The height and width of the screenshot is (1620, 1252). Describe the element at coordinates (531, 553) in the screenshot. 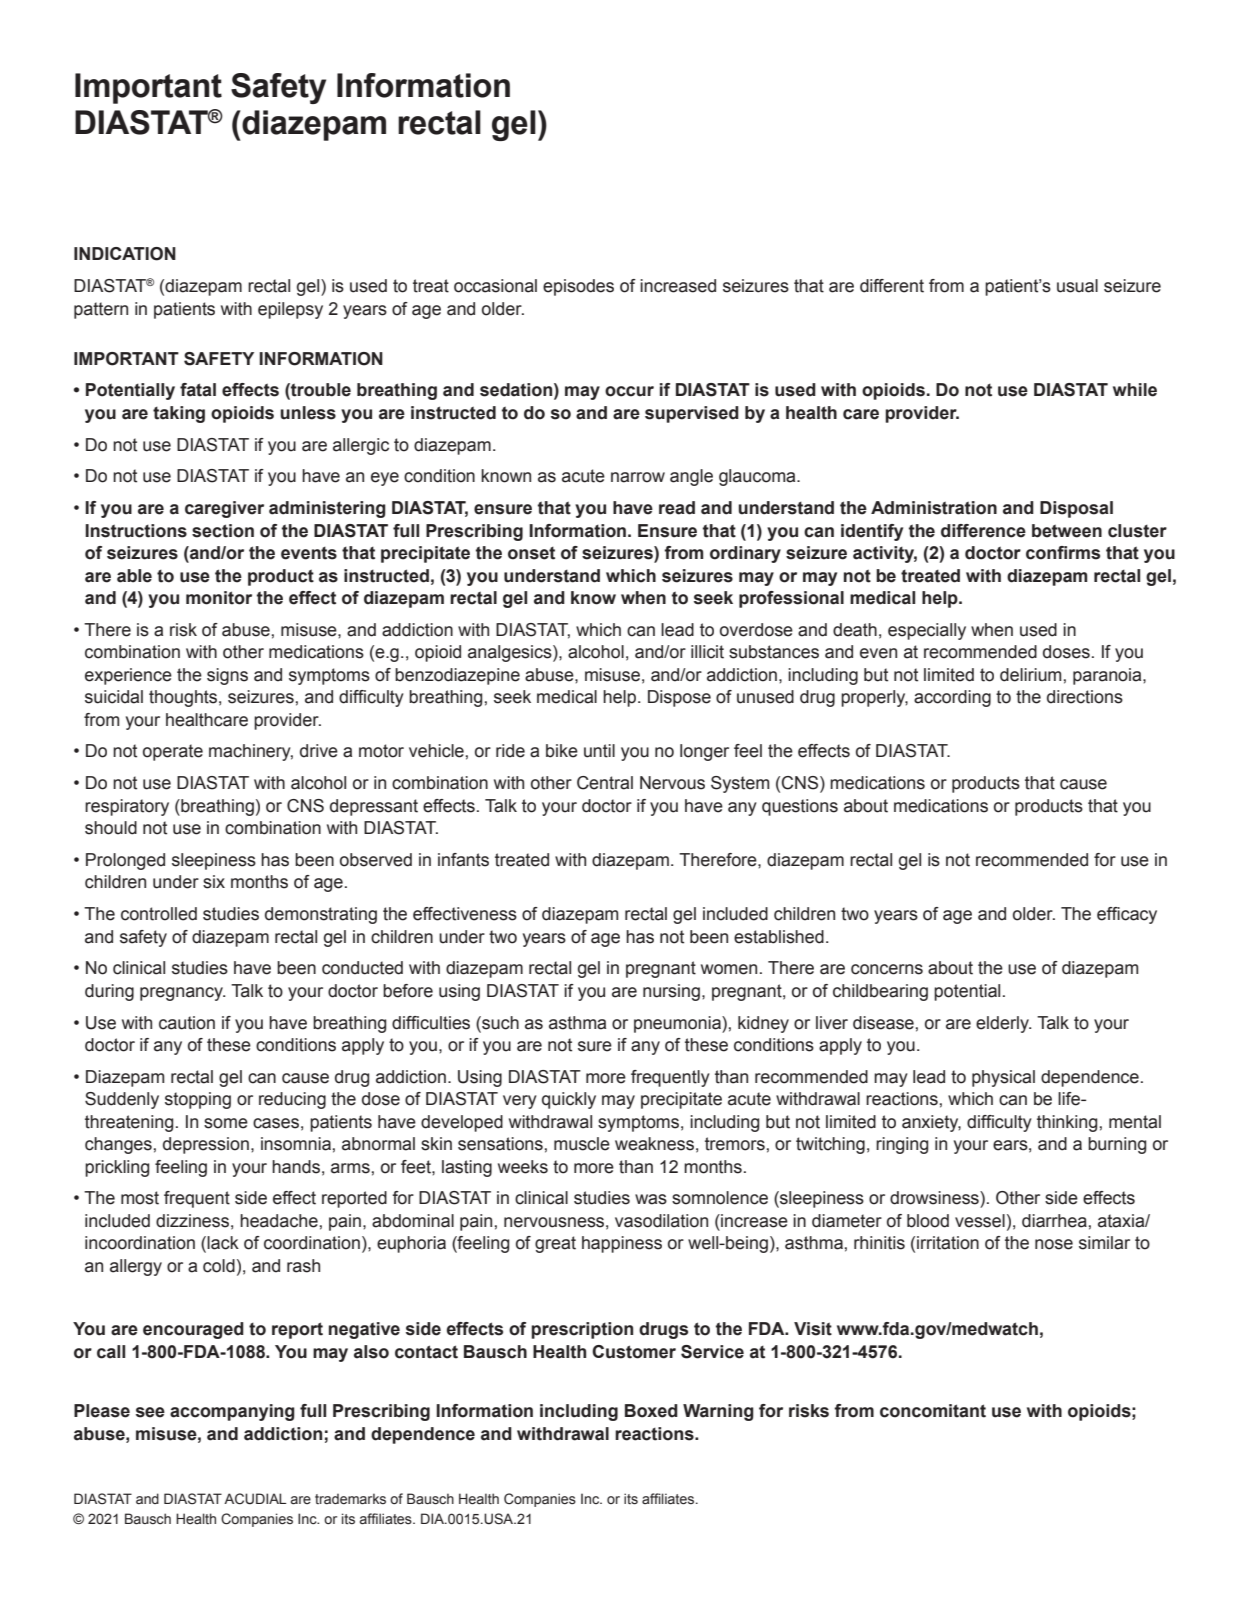

I see `onset` at that location.
